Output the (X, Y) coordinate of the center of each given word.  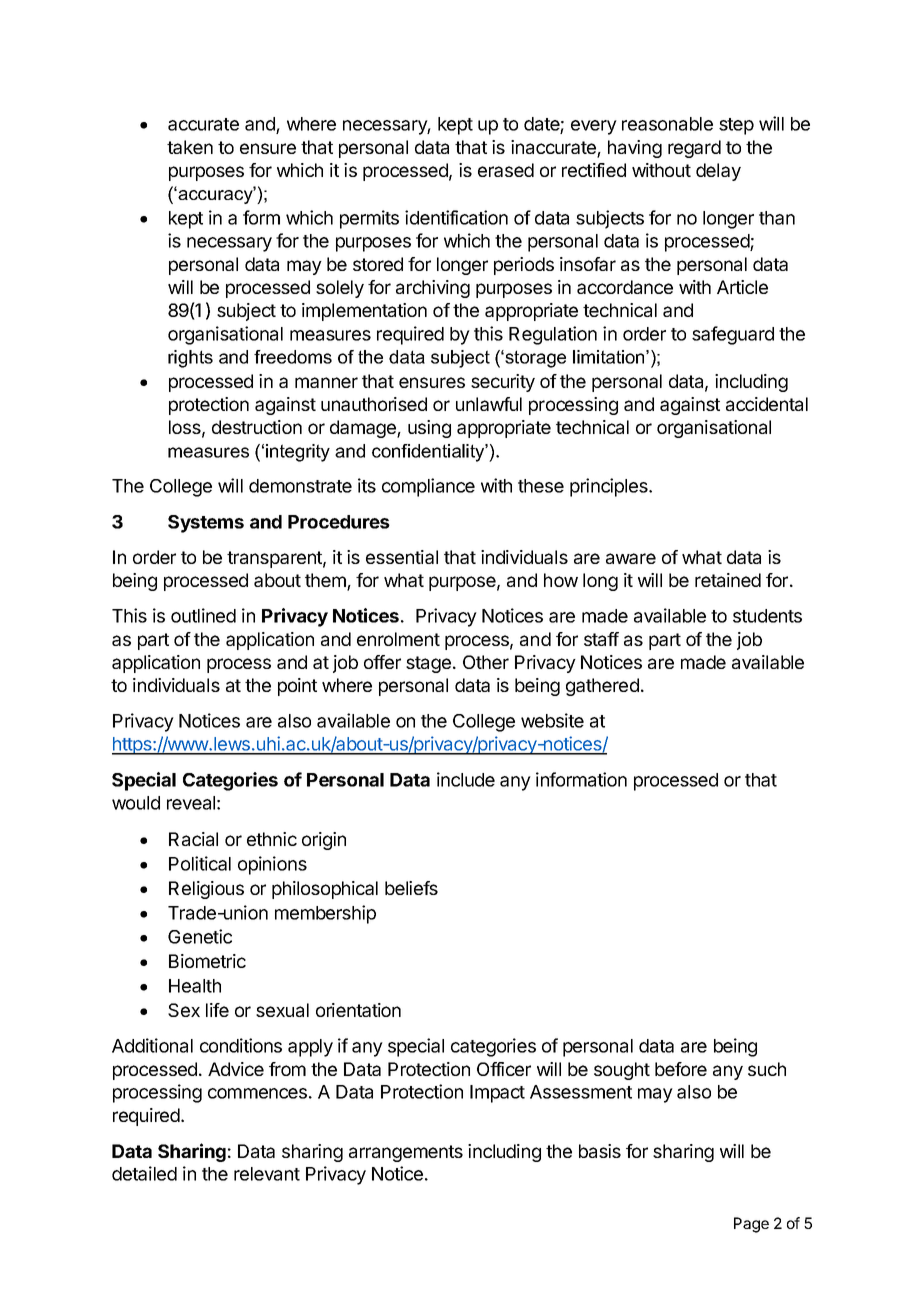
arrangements (406, 1153)
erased (506, 170)
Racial (193, 839)
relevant (267, 1174)
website (552, 720)
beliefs (411, 888)
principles (610, 487)
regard (694, 149)
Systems (206, 524)
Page (751, 1225)
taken (190, 147)
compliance (428, 487)
